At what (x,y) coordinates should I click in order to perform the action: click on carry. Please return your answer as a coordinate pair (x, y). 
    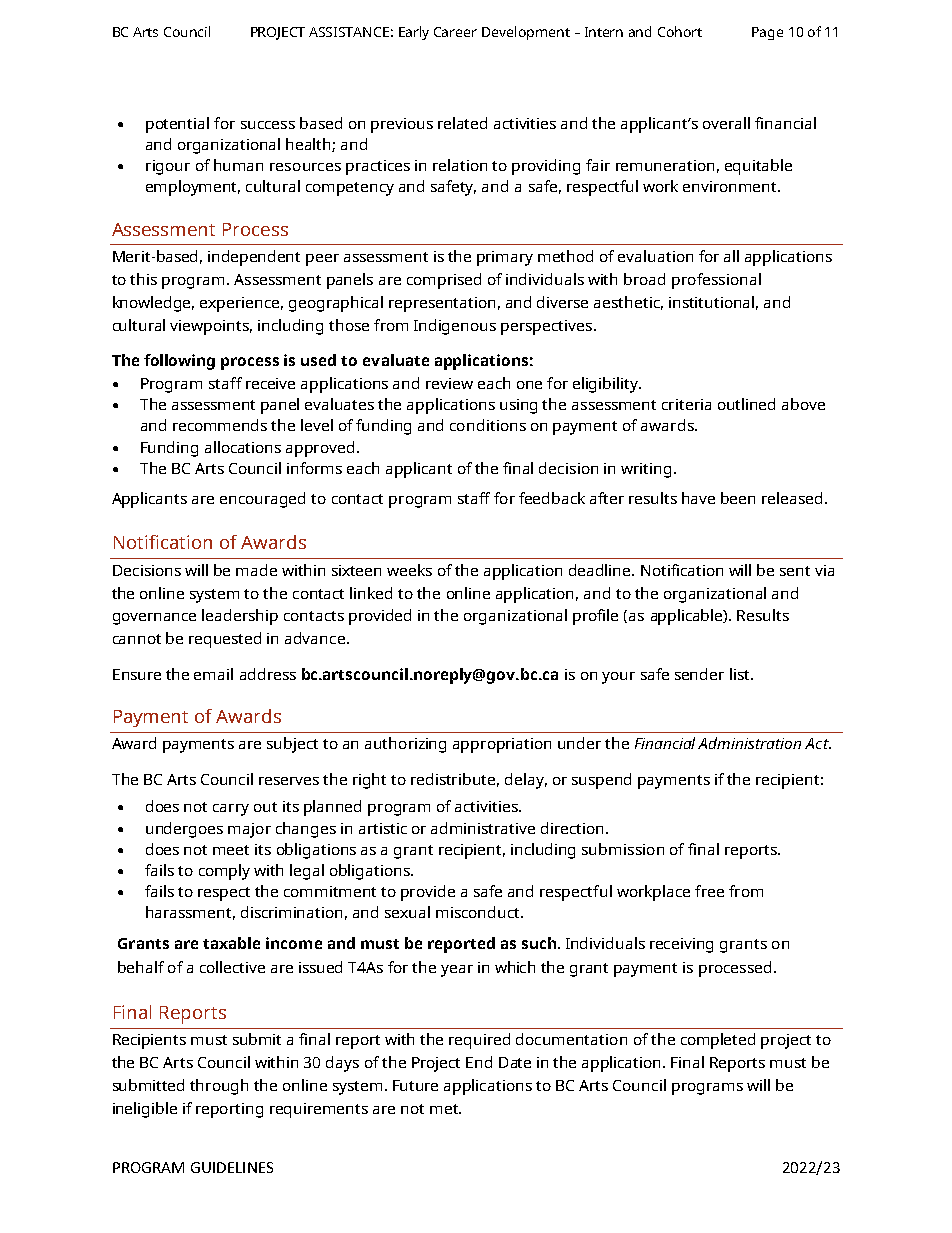
    Looking at the image, I should click on (231, 810).
